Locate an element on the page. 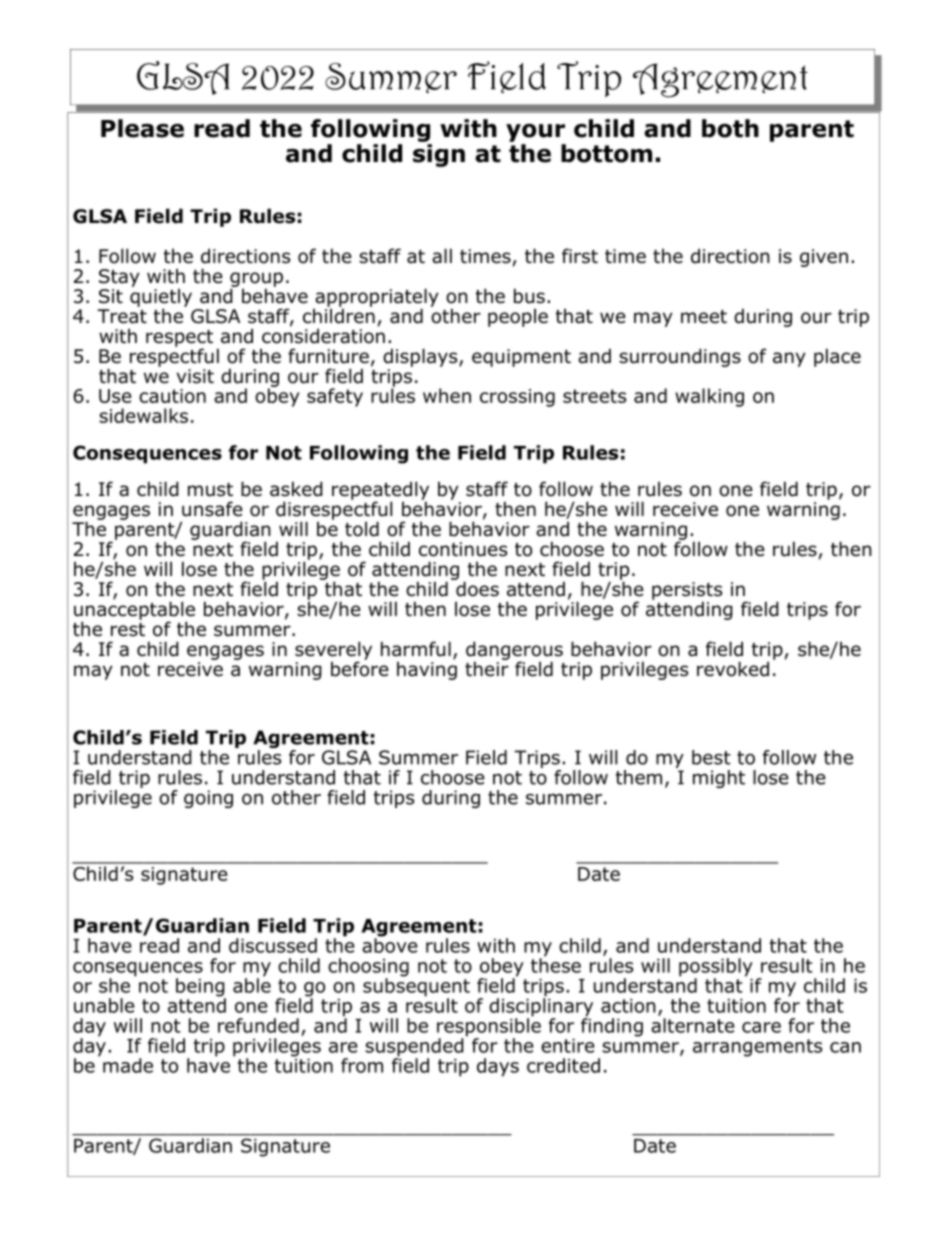 The image size is (952, 1233). rest is located at coordinates (128, 630).
